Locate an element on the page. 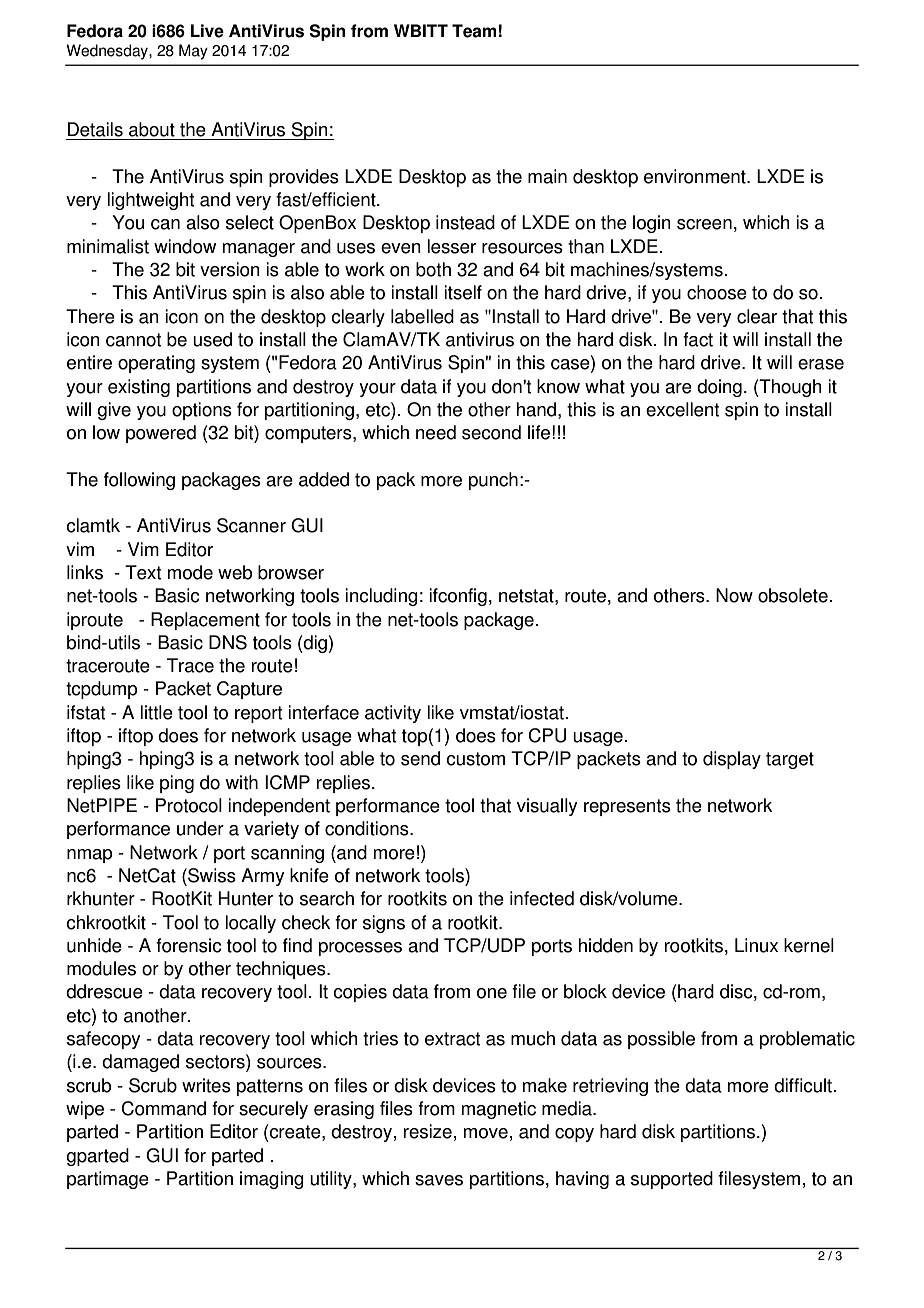 This image has height=1308, width=924. Command is located at coordinates (163, 1108).
